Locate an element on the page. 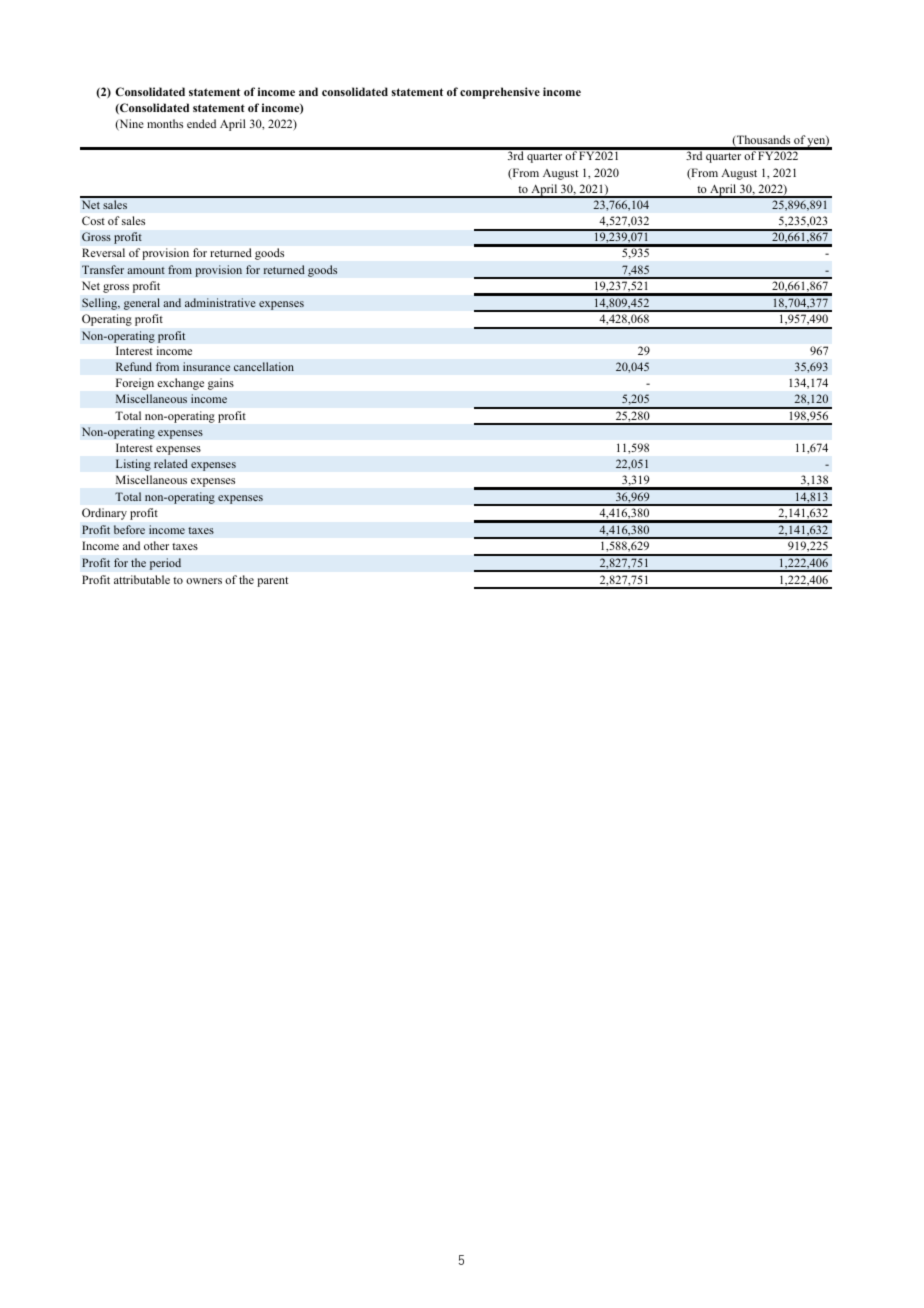 Image resolution: width=924 pixels, height=1308 pixels. Foreign is located at coordinates (135, 384).
